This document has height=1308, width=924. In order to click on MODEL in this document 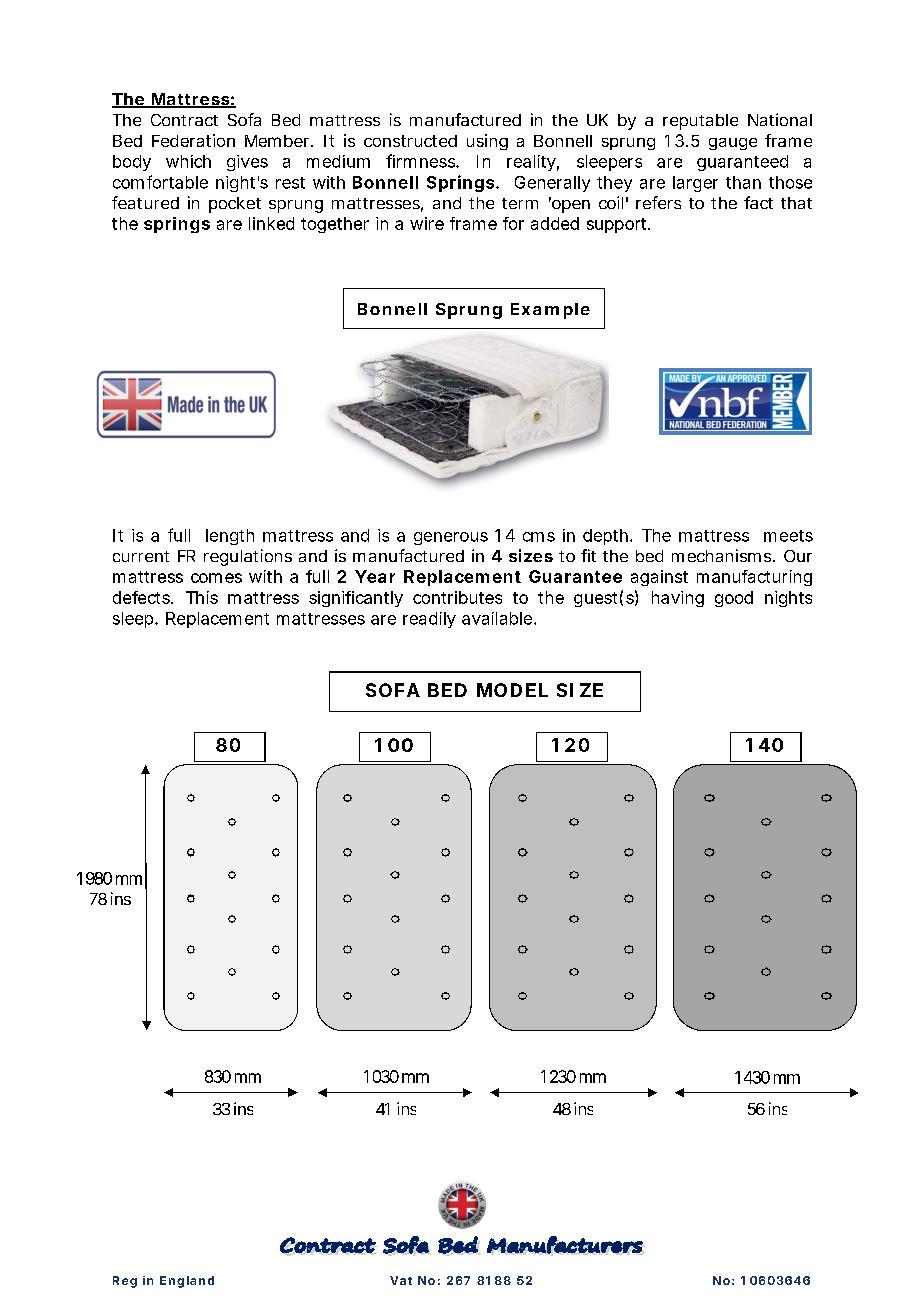, I will do `click(512, 690)`.
